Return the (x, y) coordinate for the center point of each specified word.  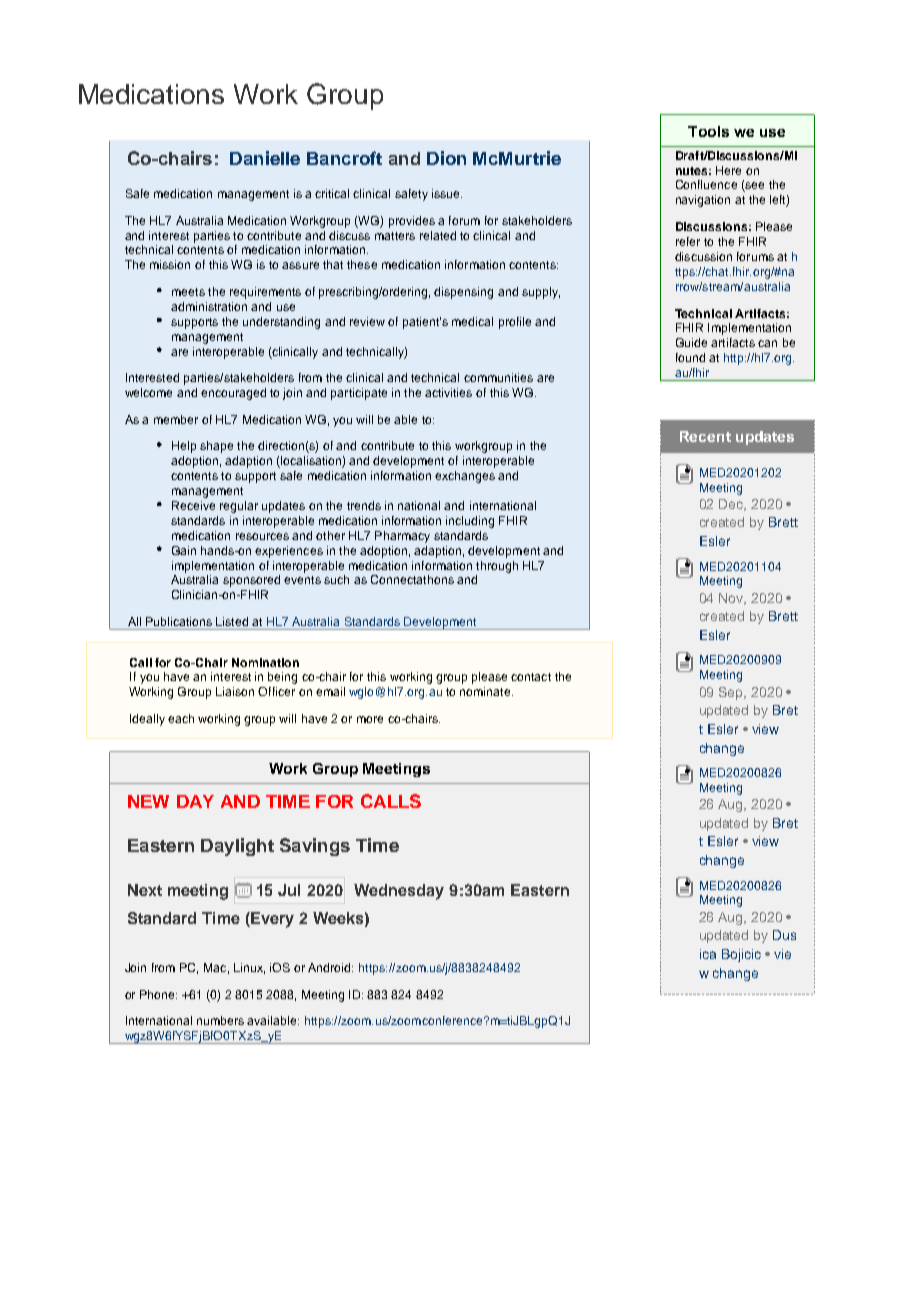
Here (728, 170)
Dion (446, 158)
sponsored (251, 581)
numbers (220, 1020)
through (497, 567)
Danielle (265, 158)
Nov (732, 599)
